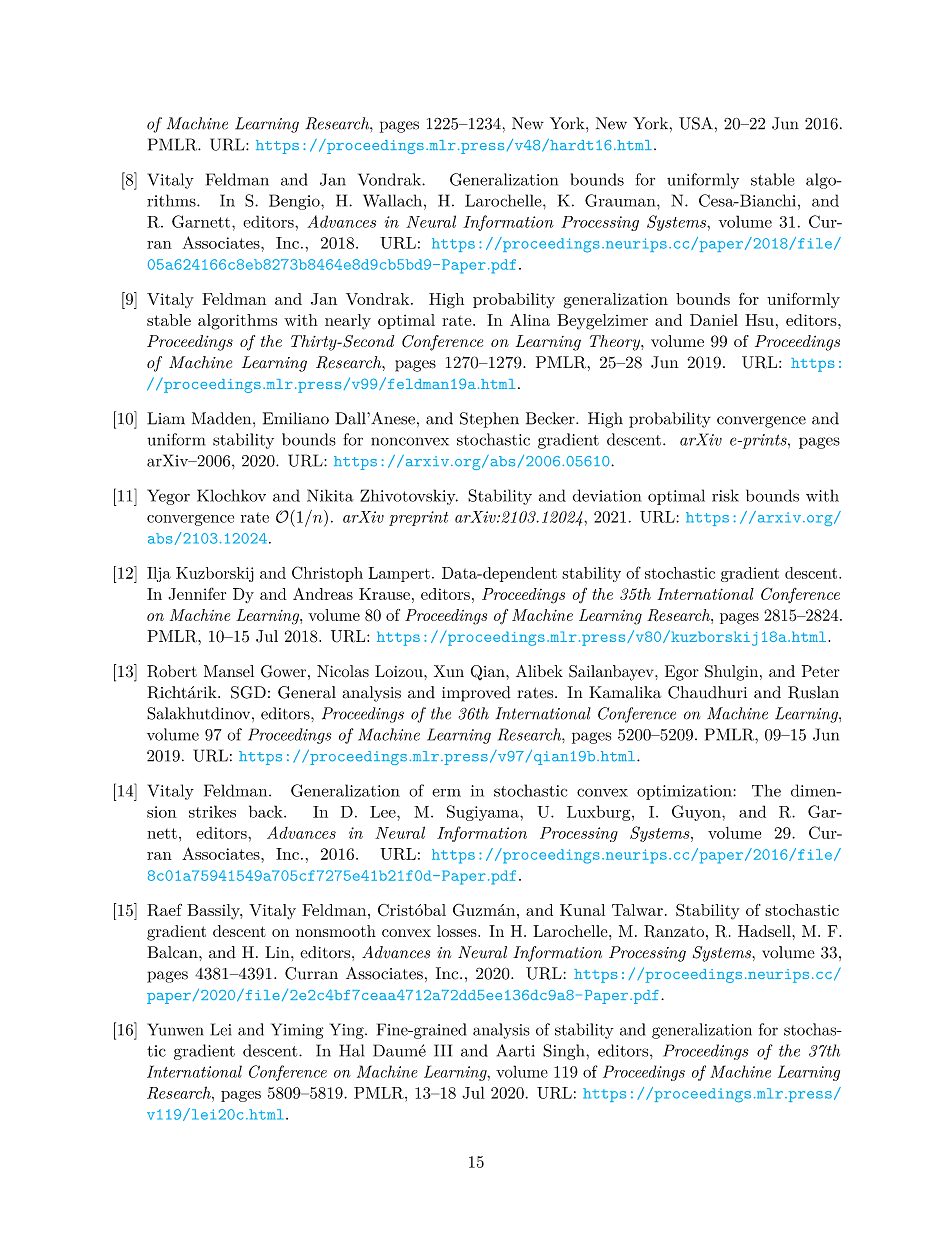 The height and width of the screenshot is (1233, 952). What do you see at coordinates (516, 1050) in the screenshot?
I see `Aarti` at bounding box center [516, 1050].
